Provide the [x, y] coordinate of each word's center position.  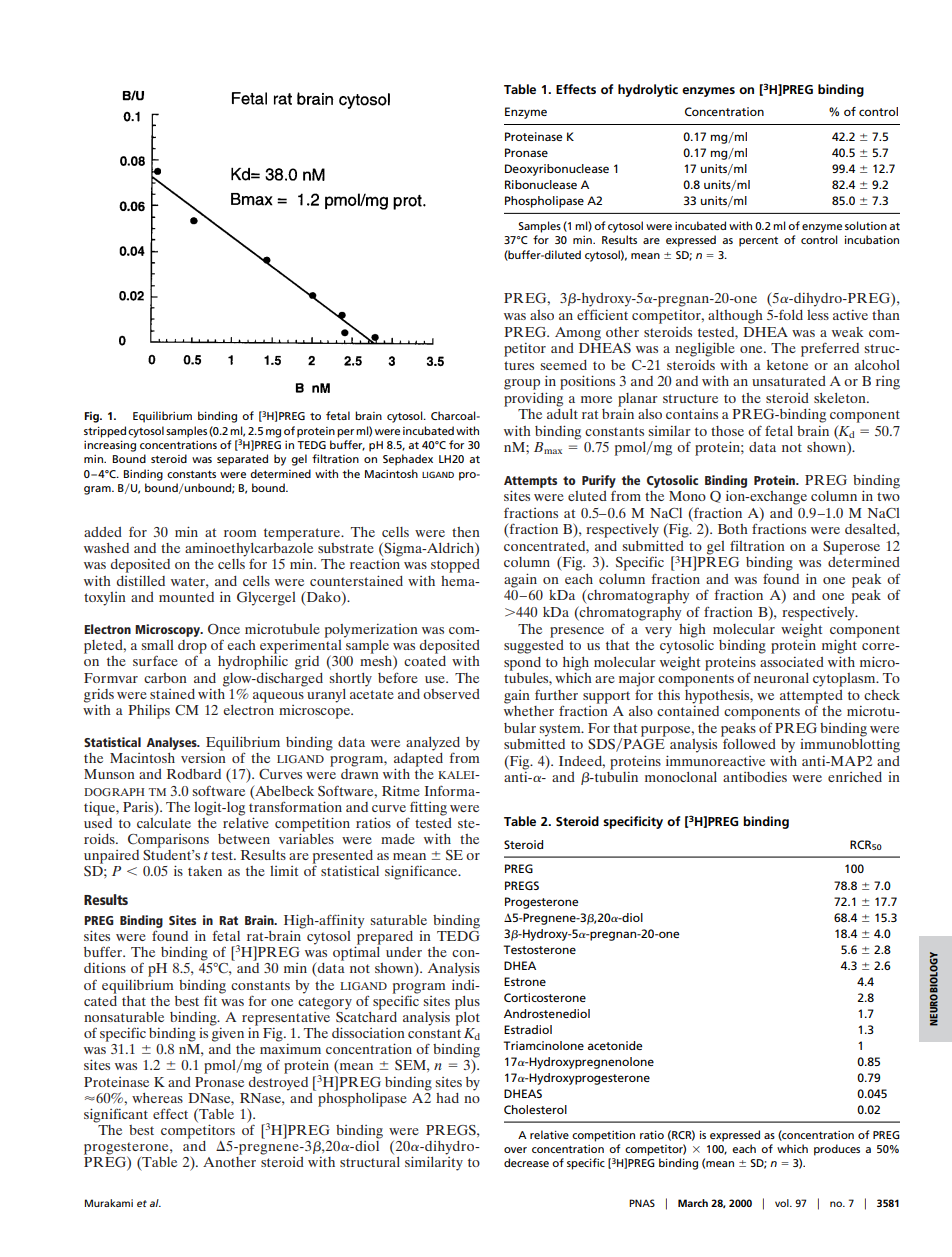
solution [866, 225]
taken [205, 871]
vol [783, 1203]
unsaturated [789, 381]
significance [422, 872]
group [522, 384]
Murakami [109, 1203]
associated [792, 662]
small [158, 645]
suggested [534, 645]
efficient [602, 314]
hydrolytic [648, 90]
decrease [526, 1162]
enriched [855, 777]
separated [242, 460]
